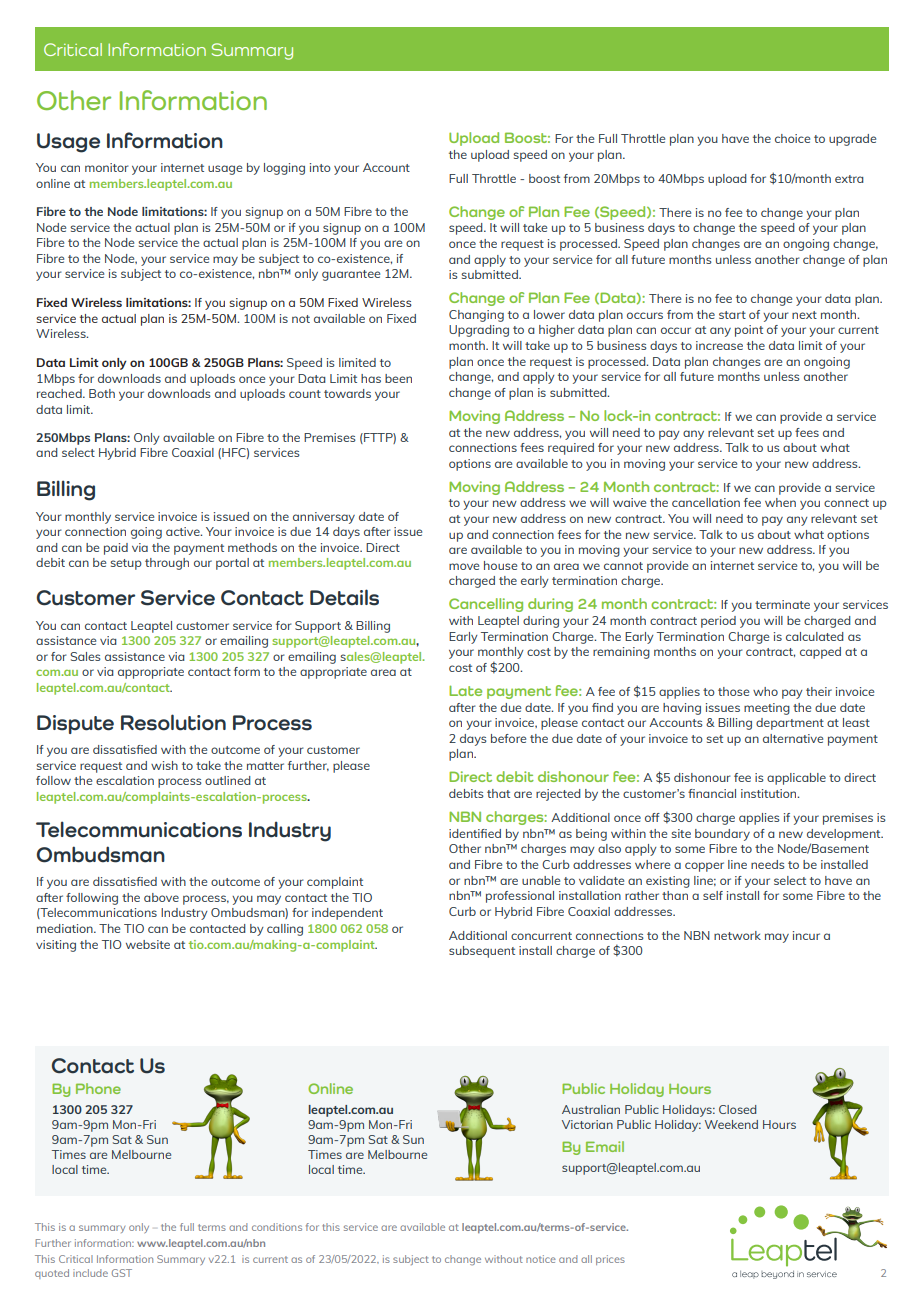 This screenshot has width=924, height=1308. I want to click on into, so click(320, 167).
